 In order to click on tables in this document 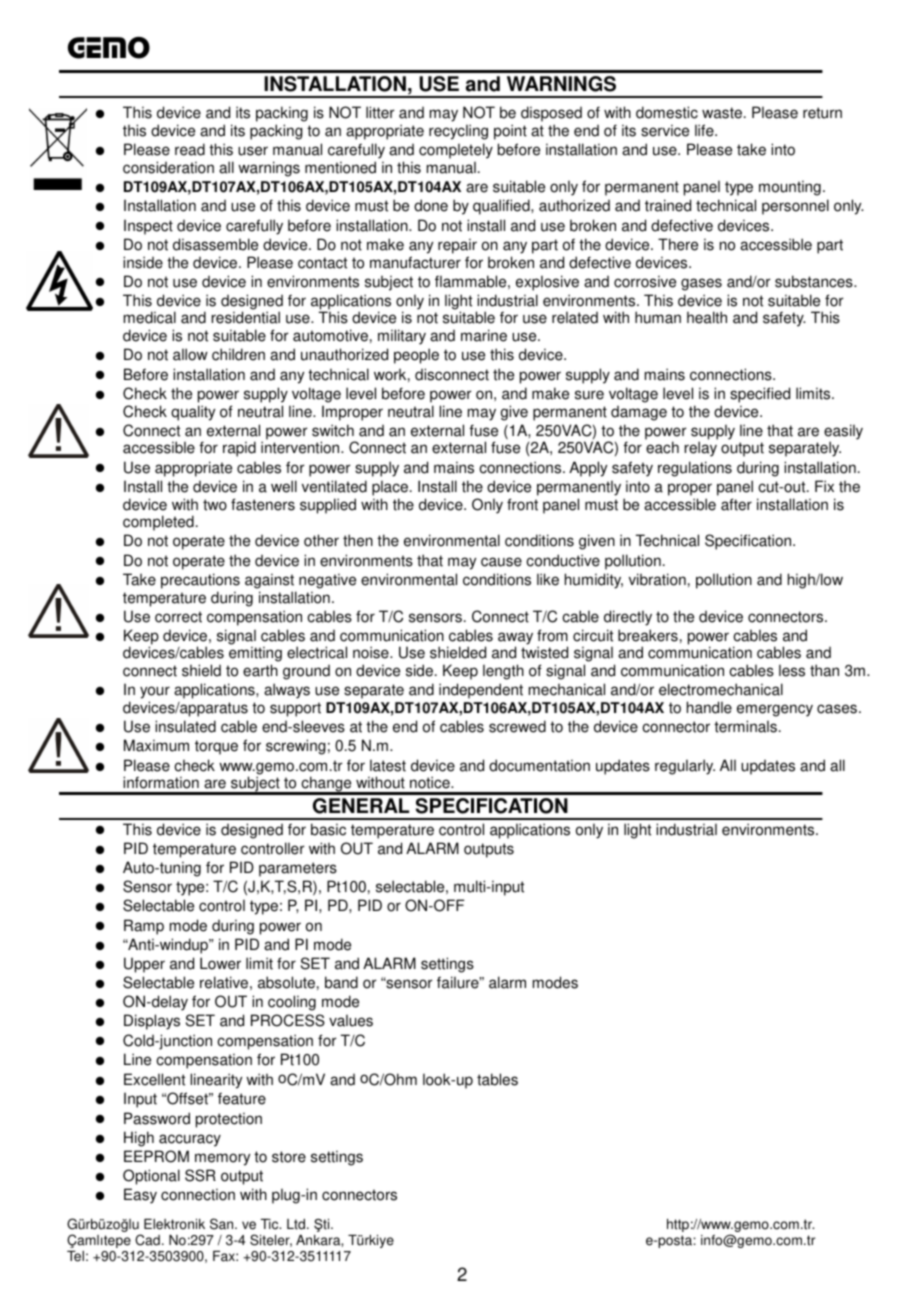, I will do `click(497, 1079)`.
